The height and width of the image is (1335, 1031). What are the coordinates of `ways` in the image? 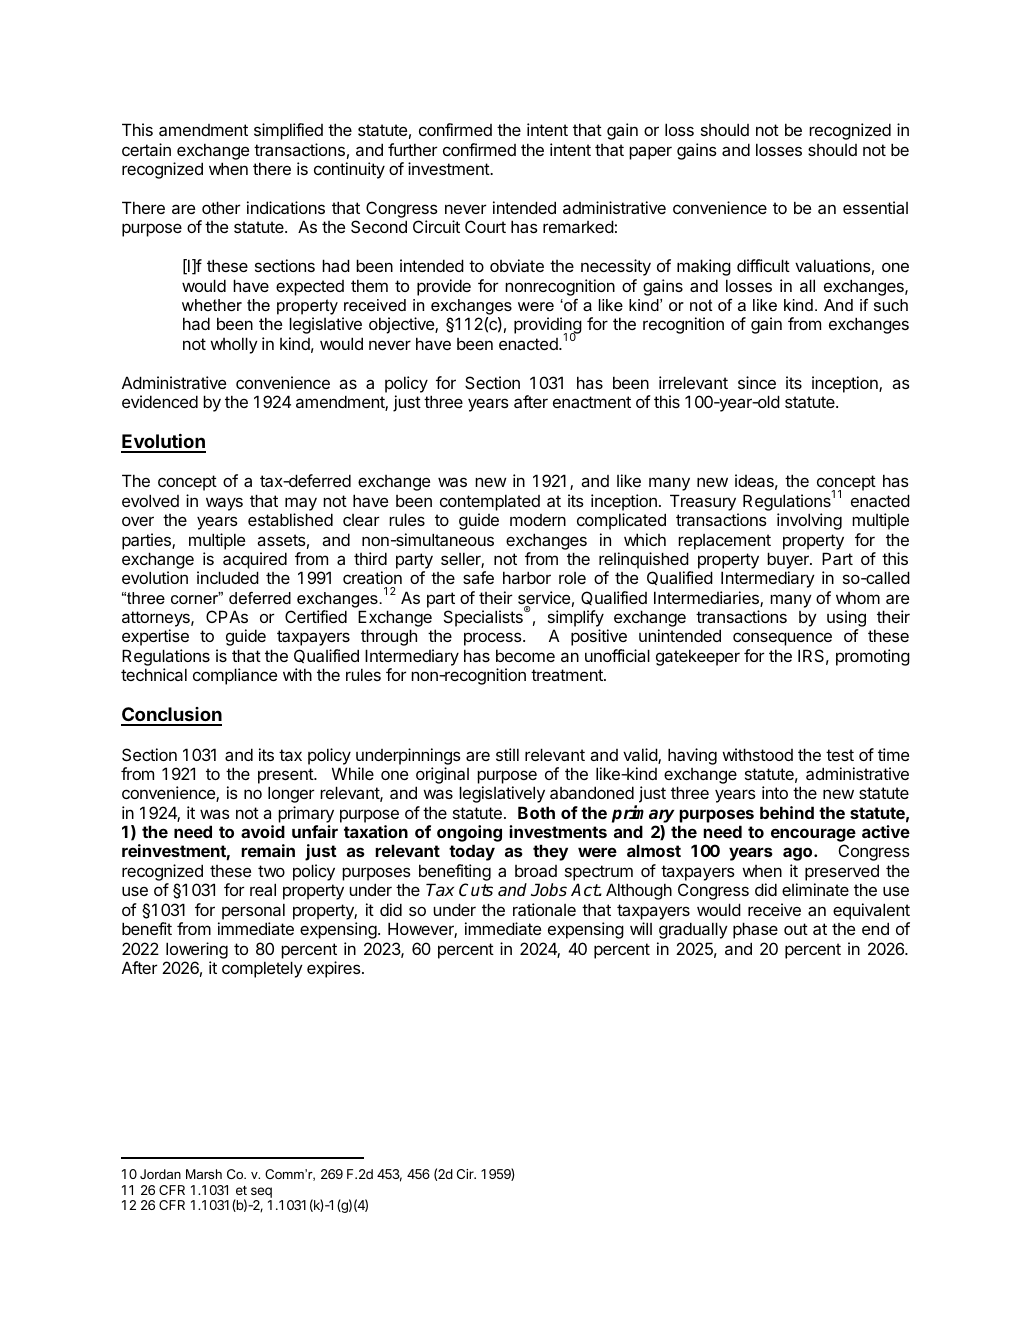 It's located at (224, 504).
